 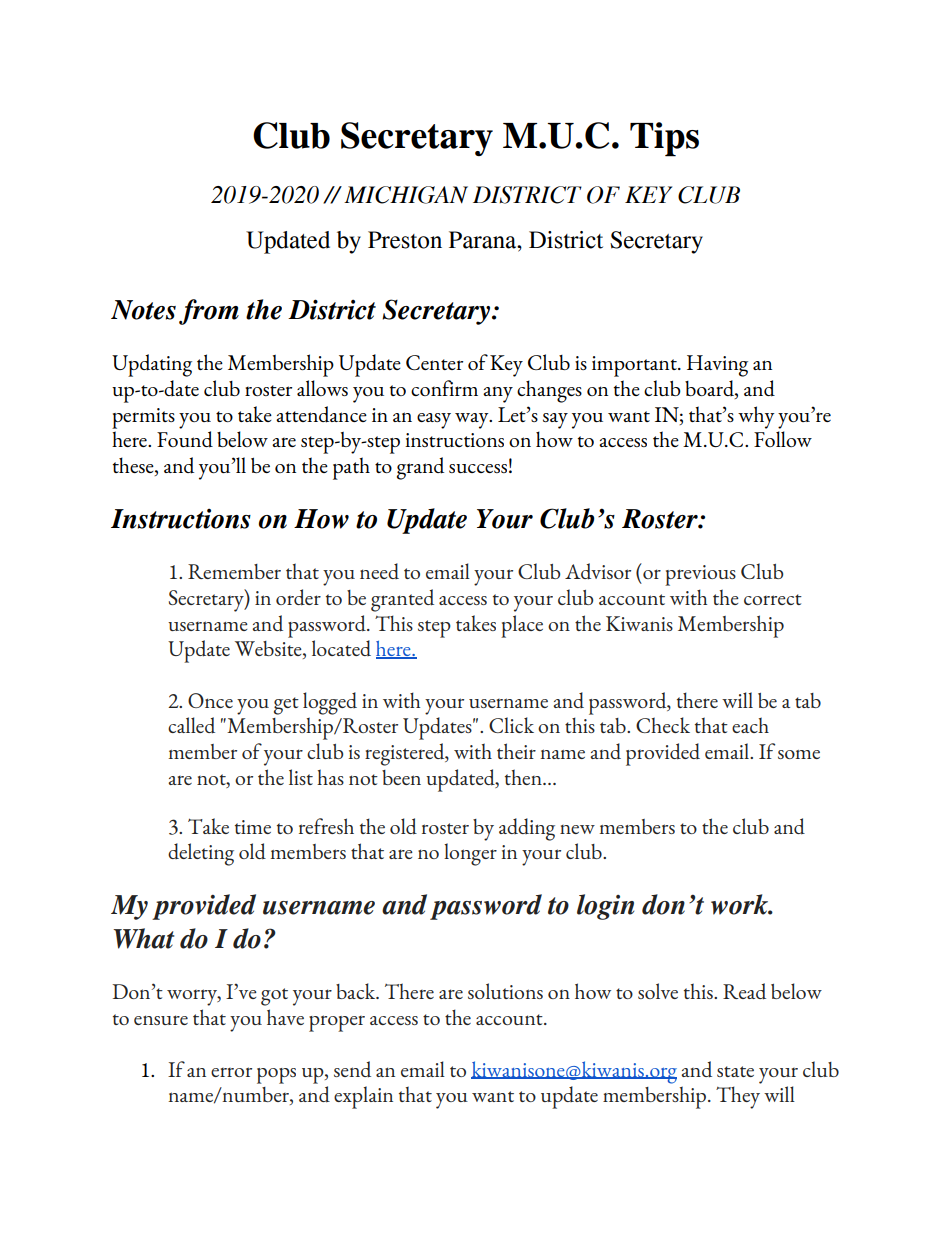 I want to click on place, so click(x=522, y=626).
